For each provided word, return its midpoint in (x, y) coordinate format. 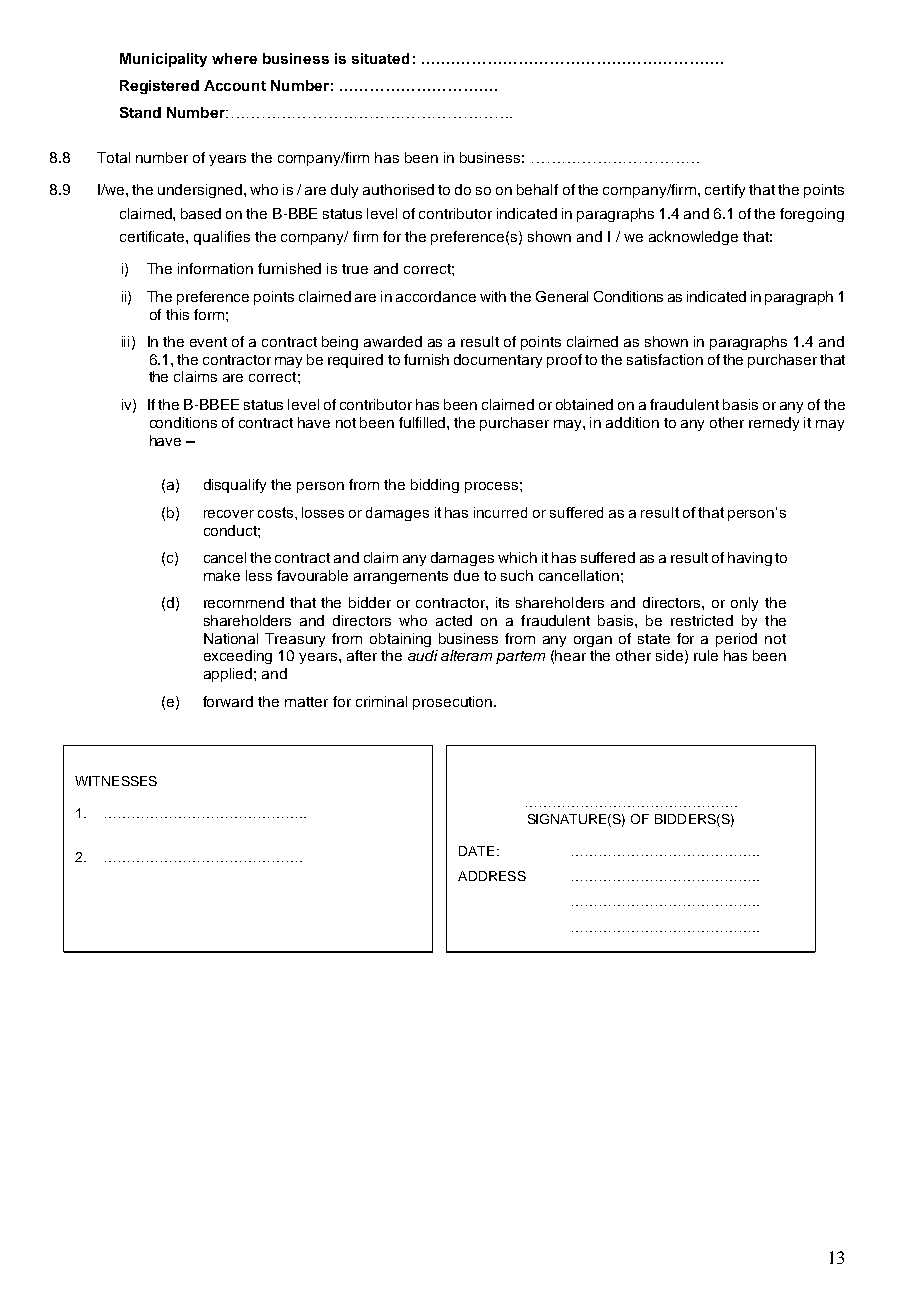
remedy (774, 424)
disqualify (235, 486)
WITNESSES (116, 781)
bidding (435, 486)
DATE (476, 851)
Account (235, 85)
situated (380, 58)
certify (725, 191)
